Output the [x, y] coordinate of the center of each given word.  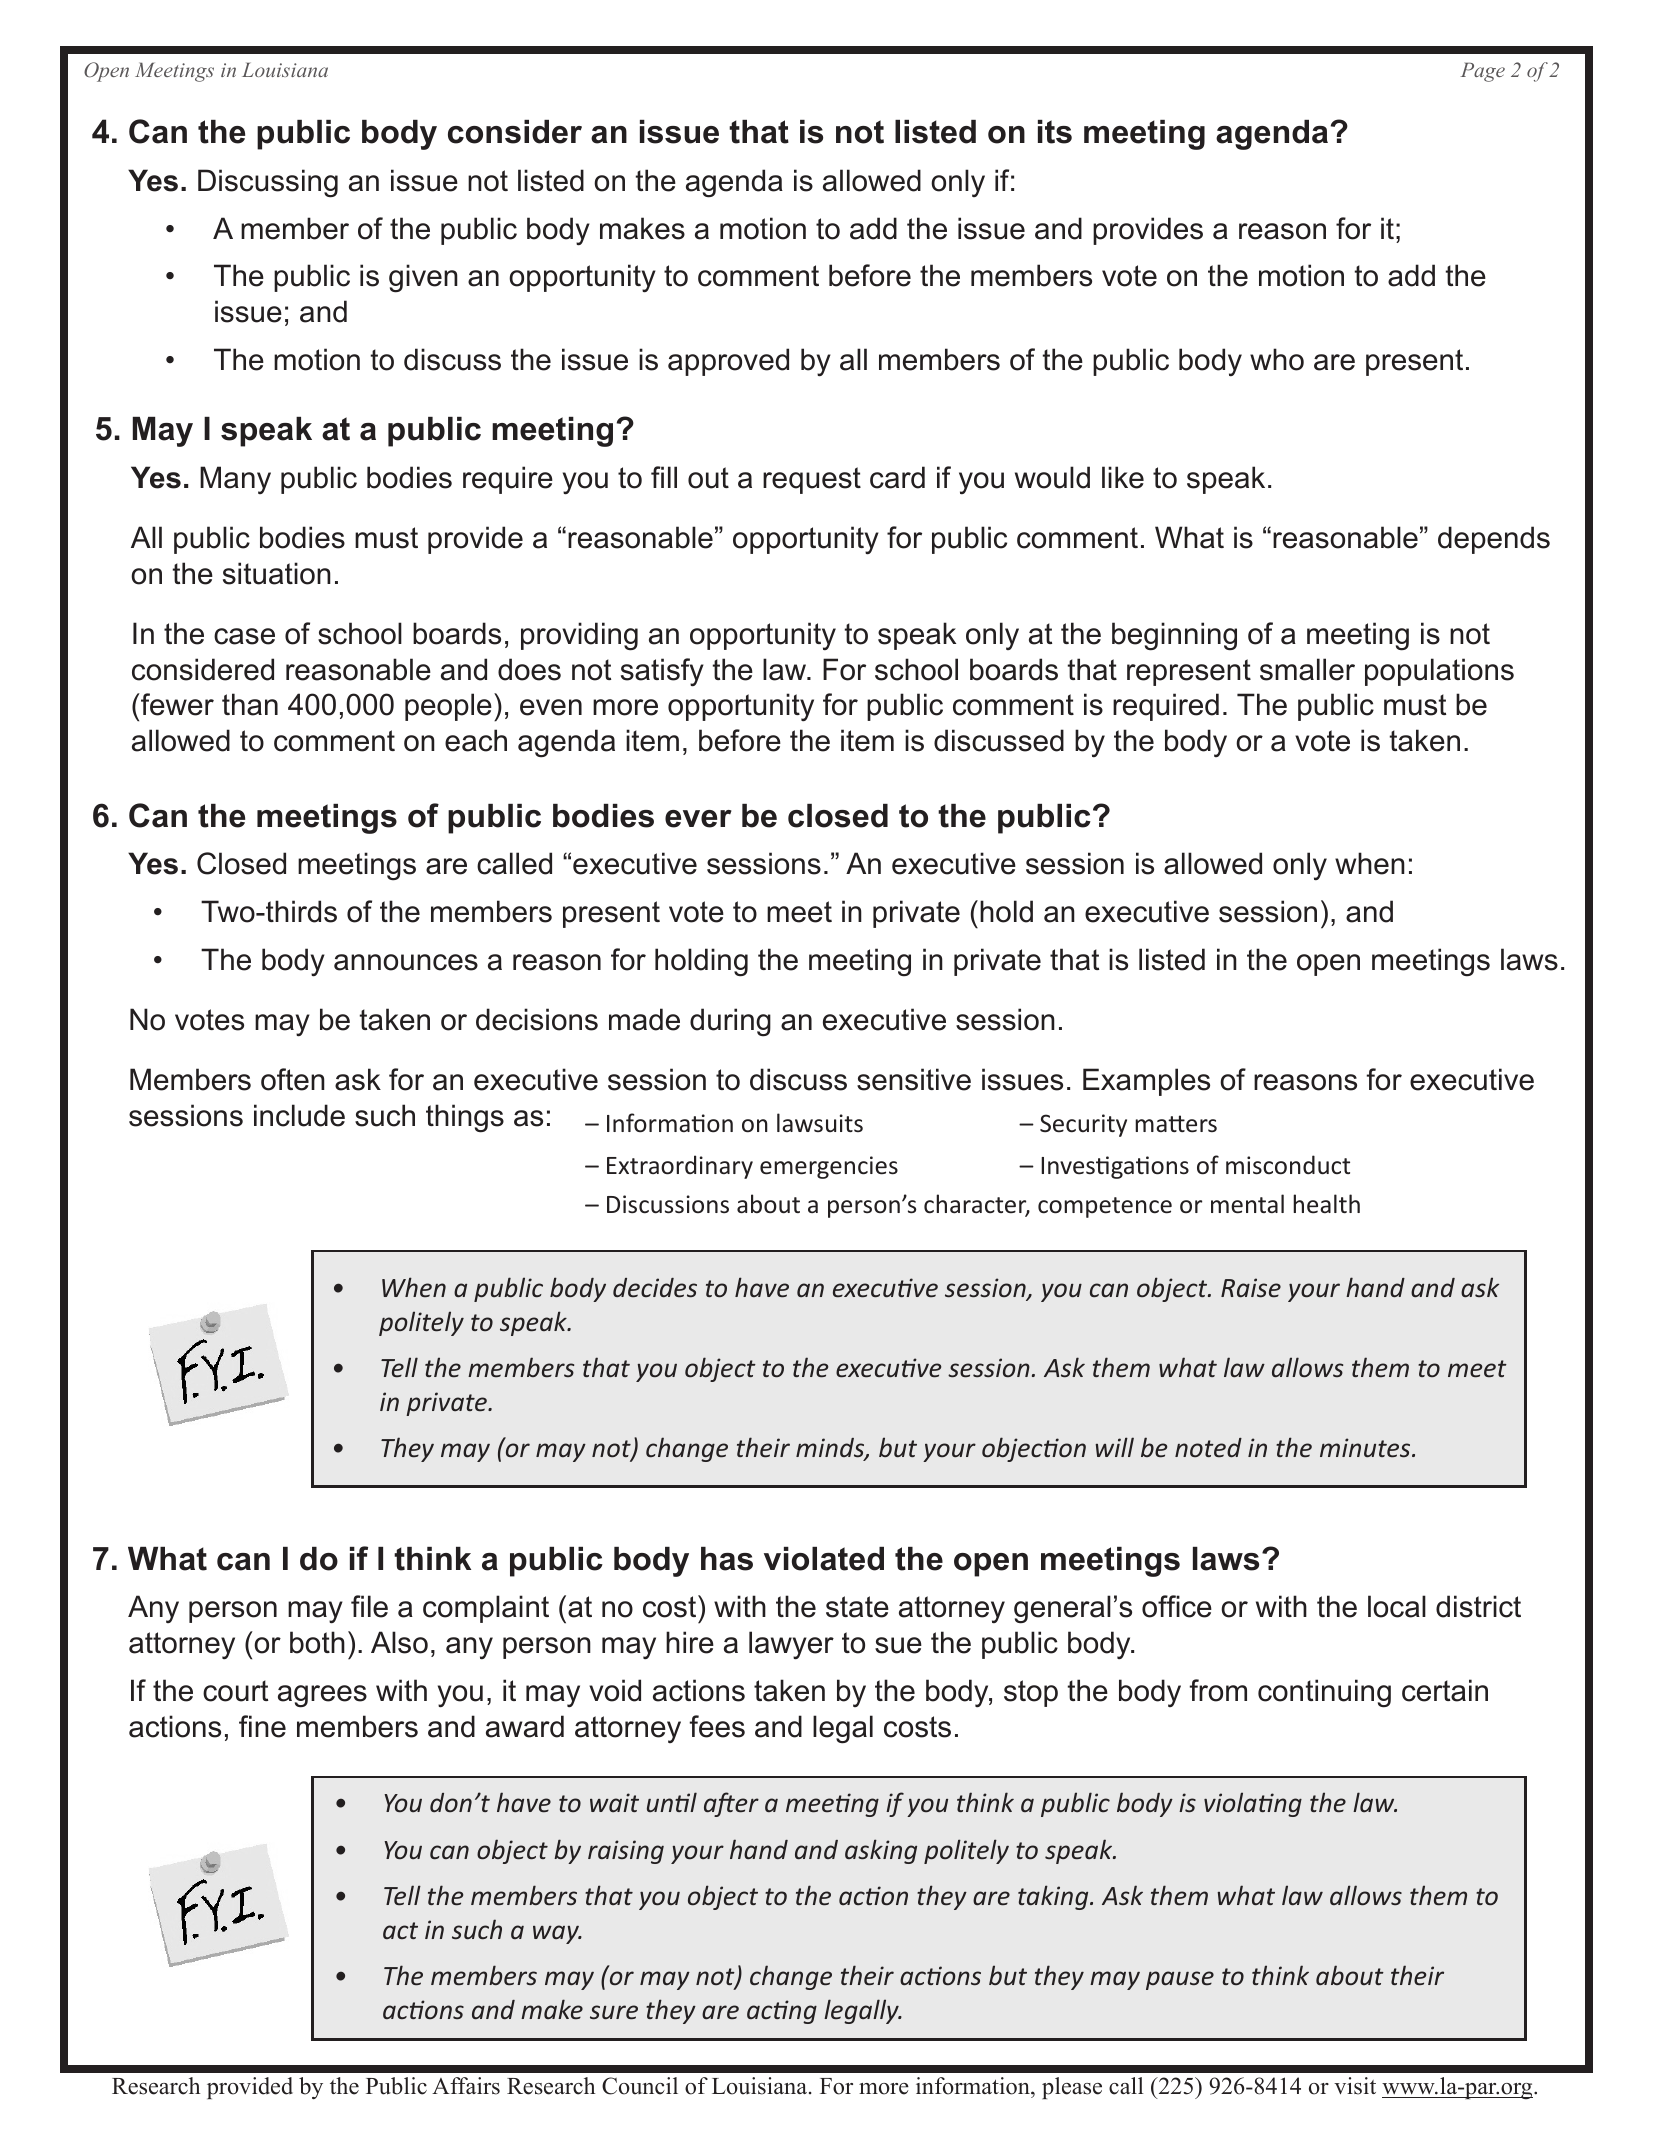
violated [824, 1559]
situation [277, 573]
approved [728, 362]
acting [782, 2012]
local [1397, 1606]
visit [1355, 2086]
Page [1482, 72]
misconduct [1288, 1165]
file [369, 1606]
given [423, 278]
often [293, 1079]
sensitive [914, 1079]
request [812, 480]
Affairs [466, 2086]
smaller [1307, 669]
